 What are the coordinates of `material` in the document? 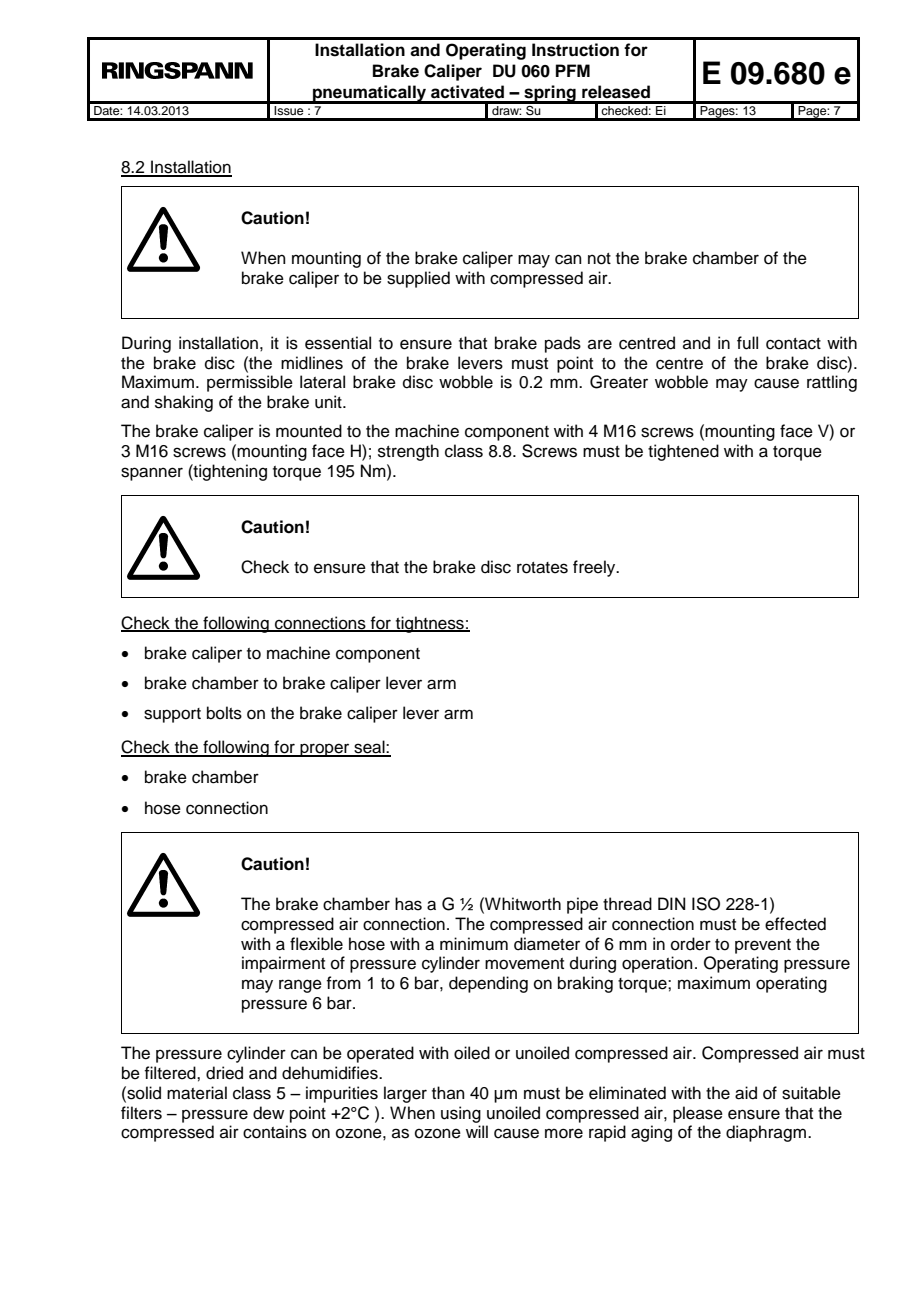 It's located at (197, 1093).
